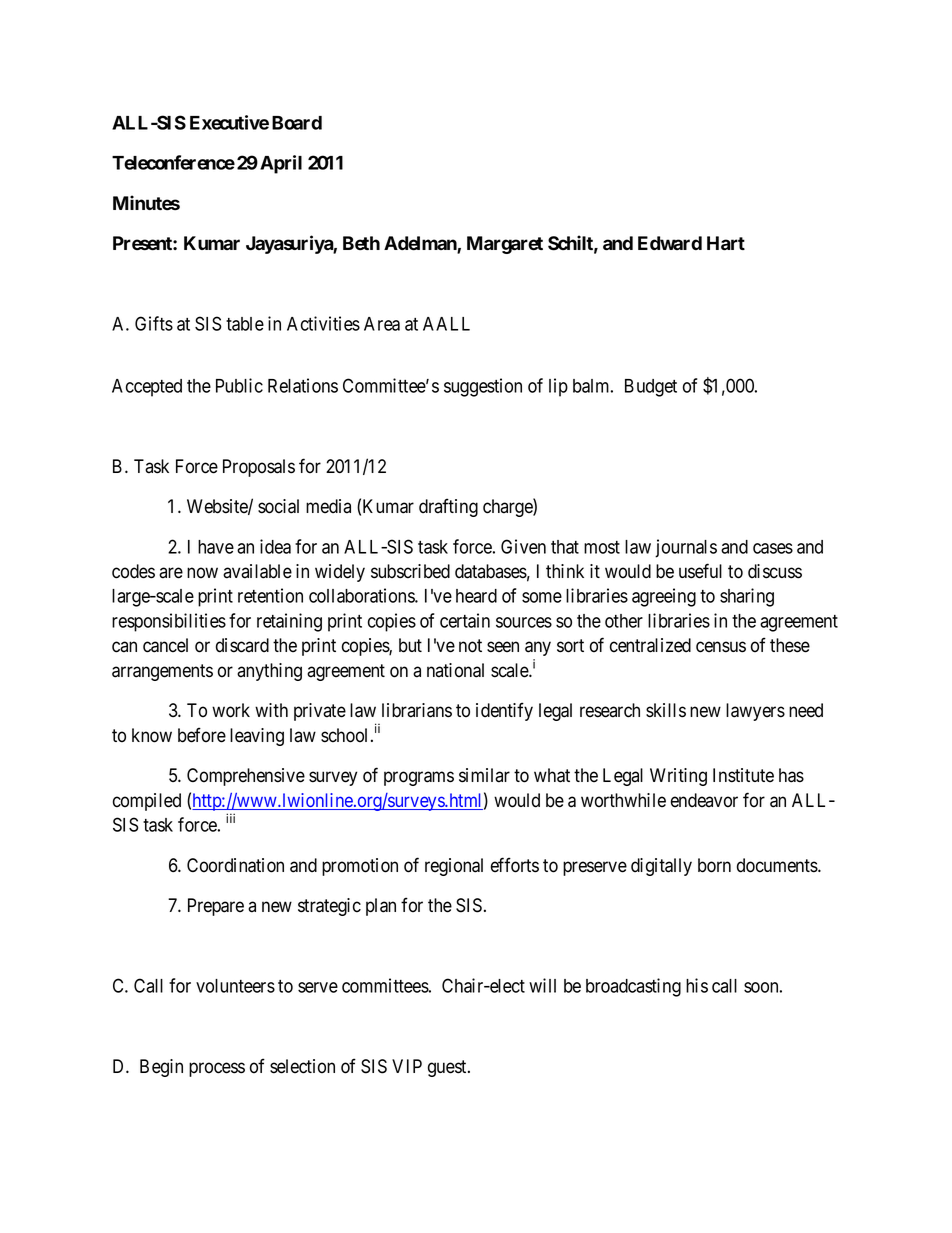  What do you see at coordinates (257, 571) in the image?
I see `available` at bounding box center [257, 571].
